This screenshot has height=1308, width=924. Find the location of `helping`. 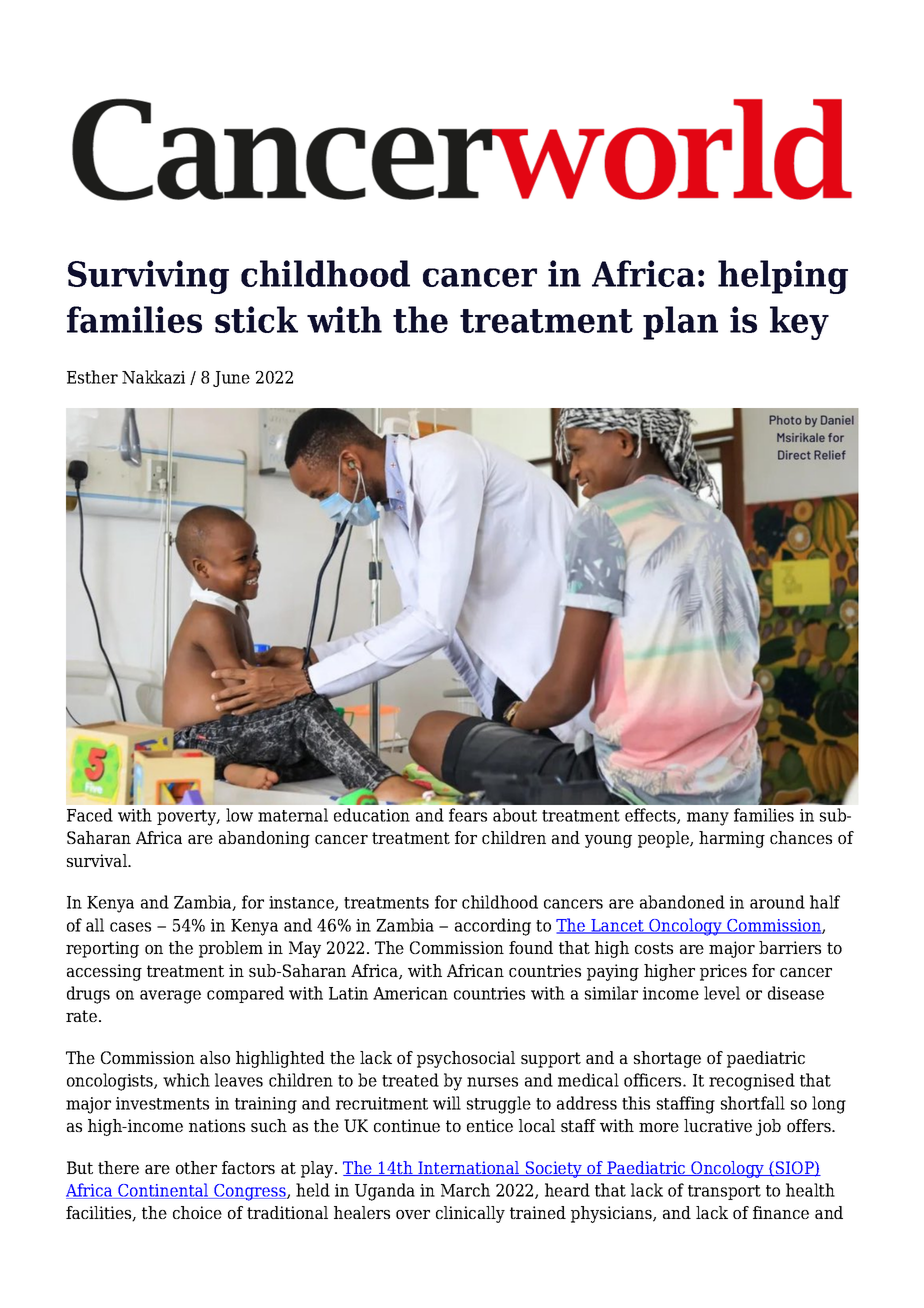

helping is located at coordinates (783, 277).
